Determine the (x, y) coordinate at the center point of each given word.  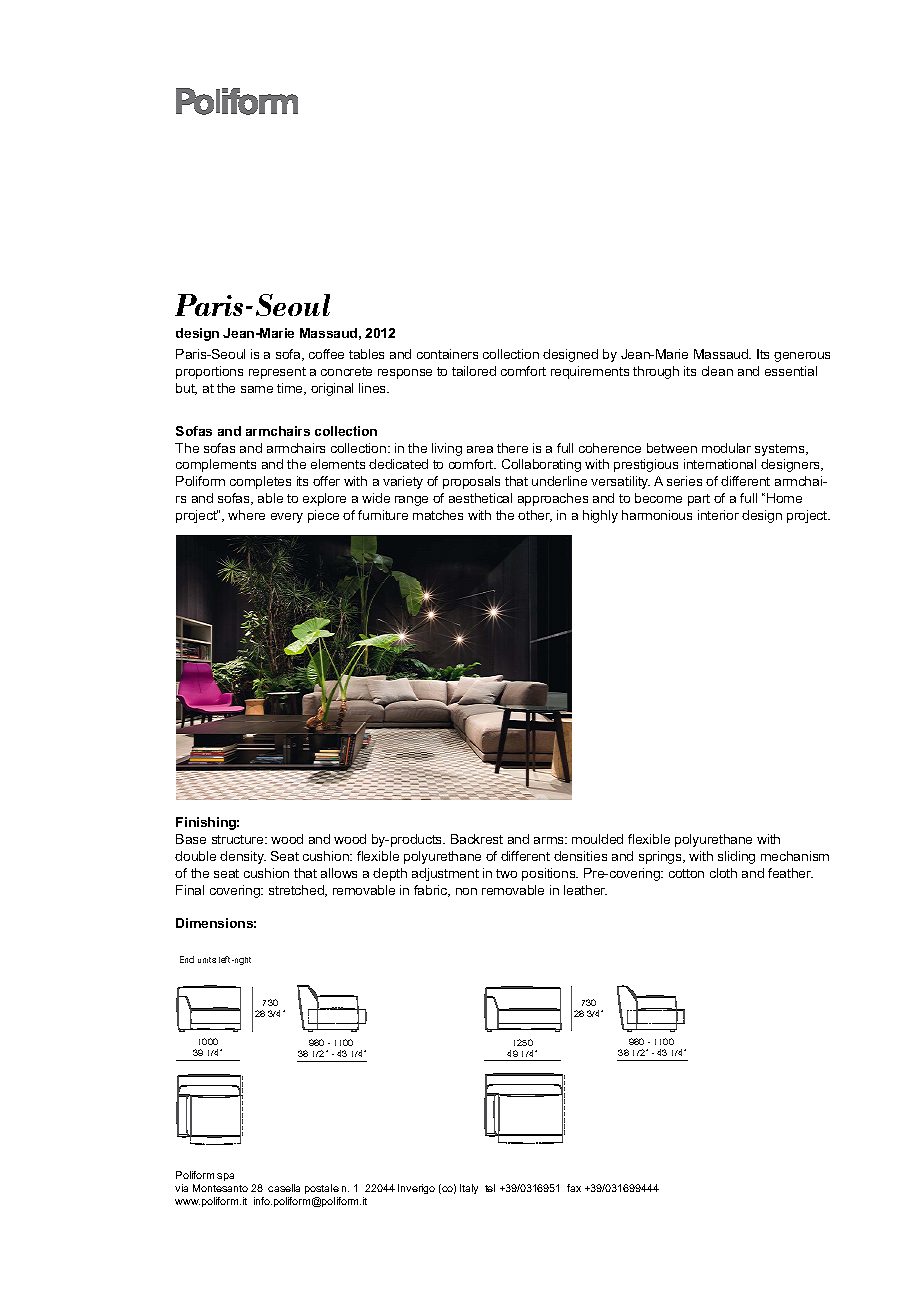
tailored (474, 371)
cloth (723, 873)
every (287, 518)
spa (225, 1177)
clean (717, 371)
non (466, 891)
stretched (297, 891)
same (257, 389)
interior (718, 515)
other (535, 516)
